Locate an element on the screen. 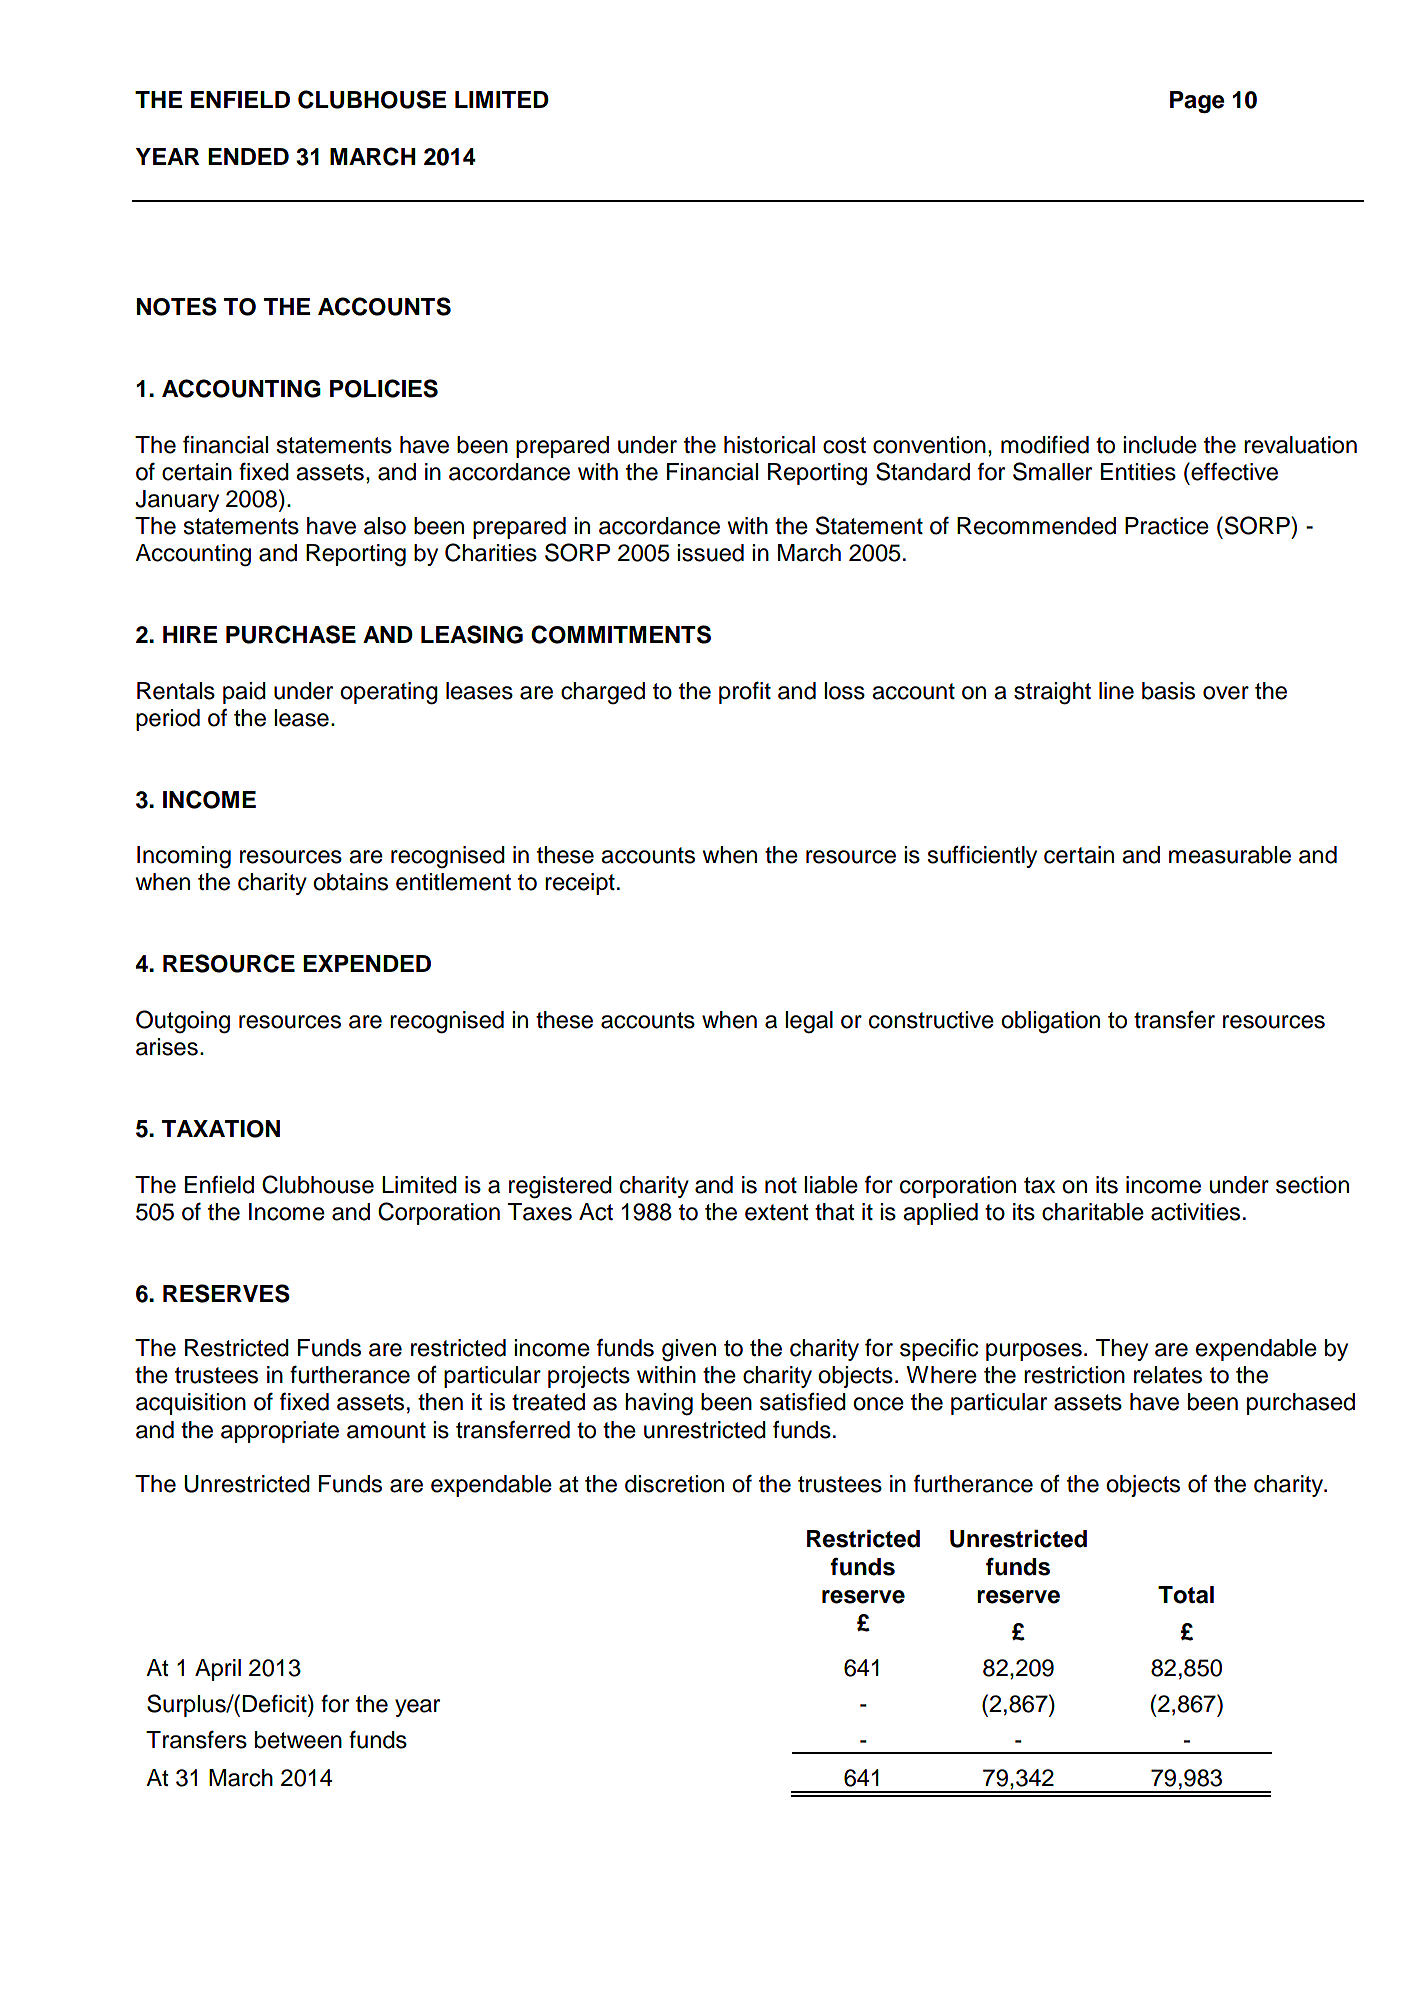  between is located at coordinates (298, 1740).
